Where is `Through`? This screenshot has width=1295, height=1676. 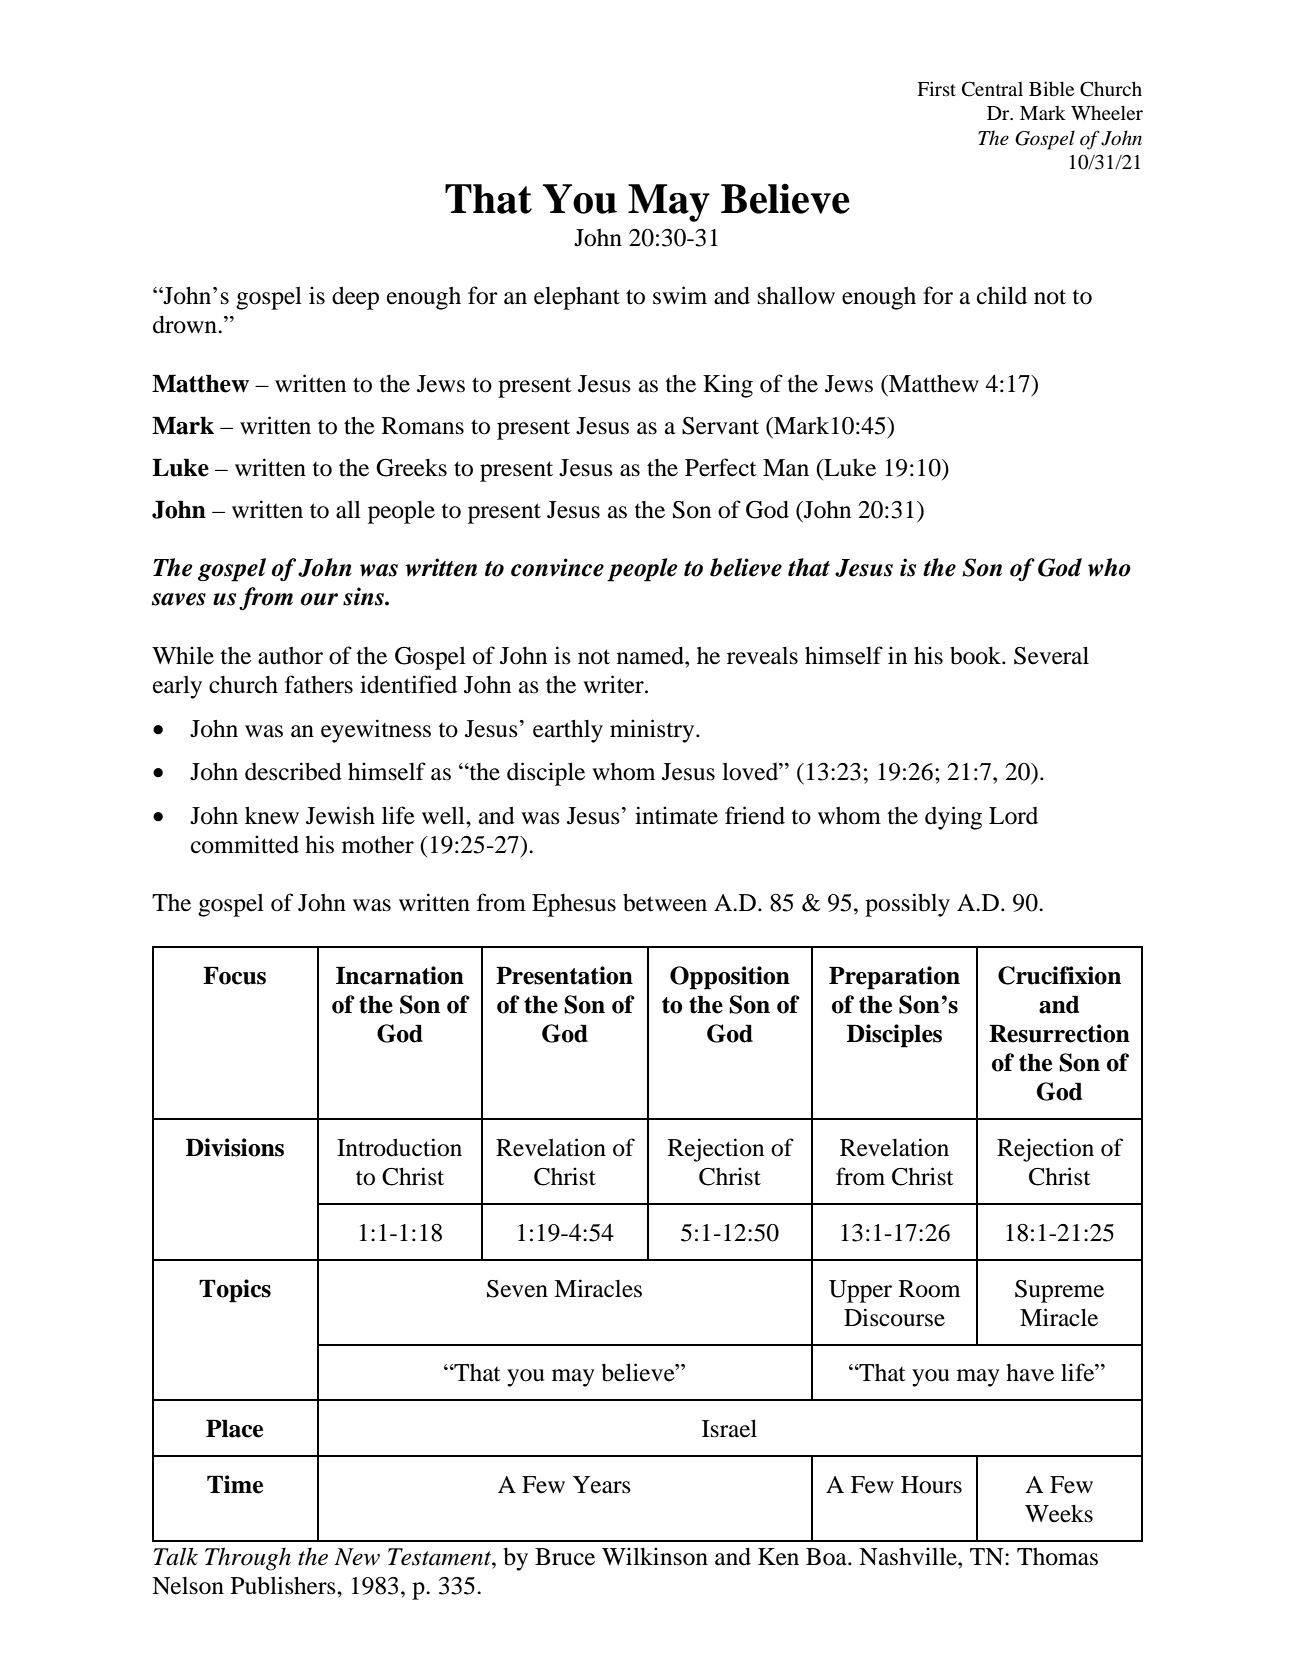 Through is located at coordinates (248, 1559).
